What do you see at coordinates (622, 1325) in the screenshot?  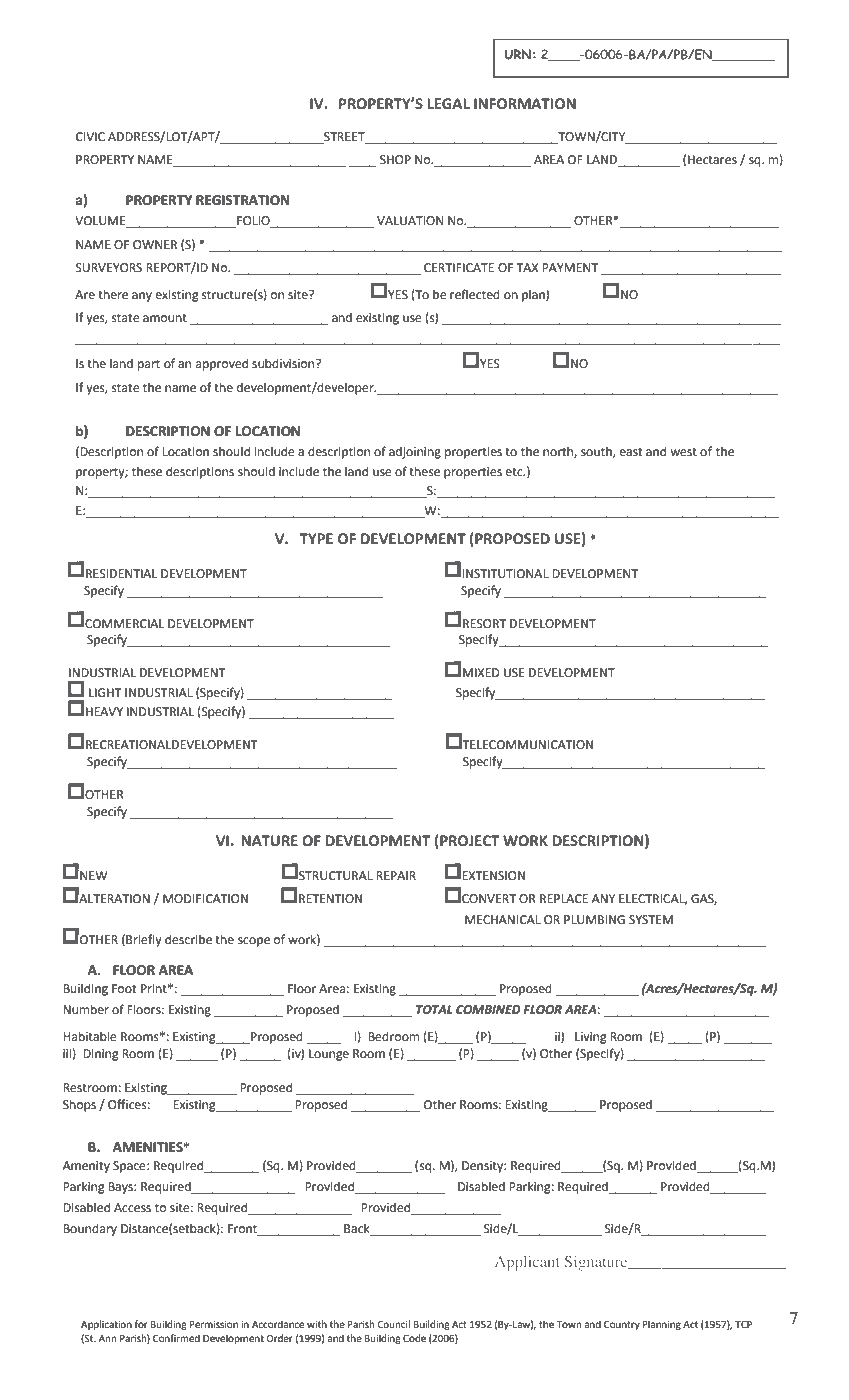 I see `Country` at bounding box center [622, 1325].
